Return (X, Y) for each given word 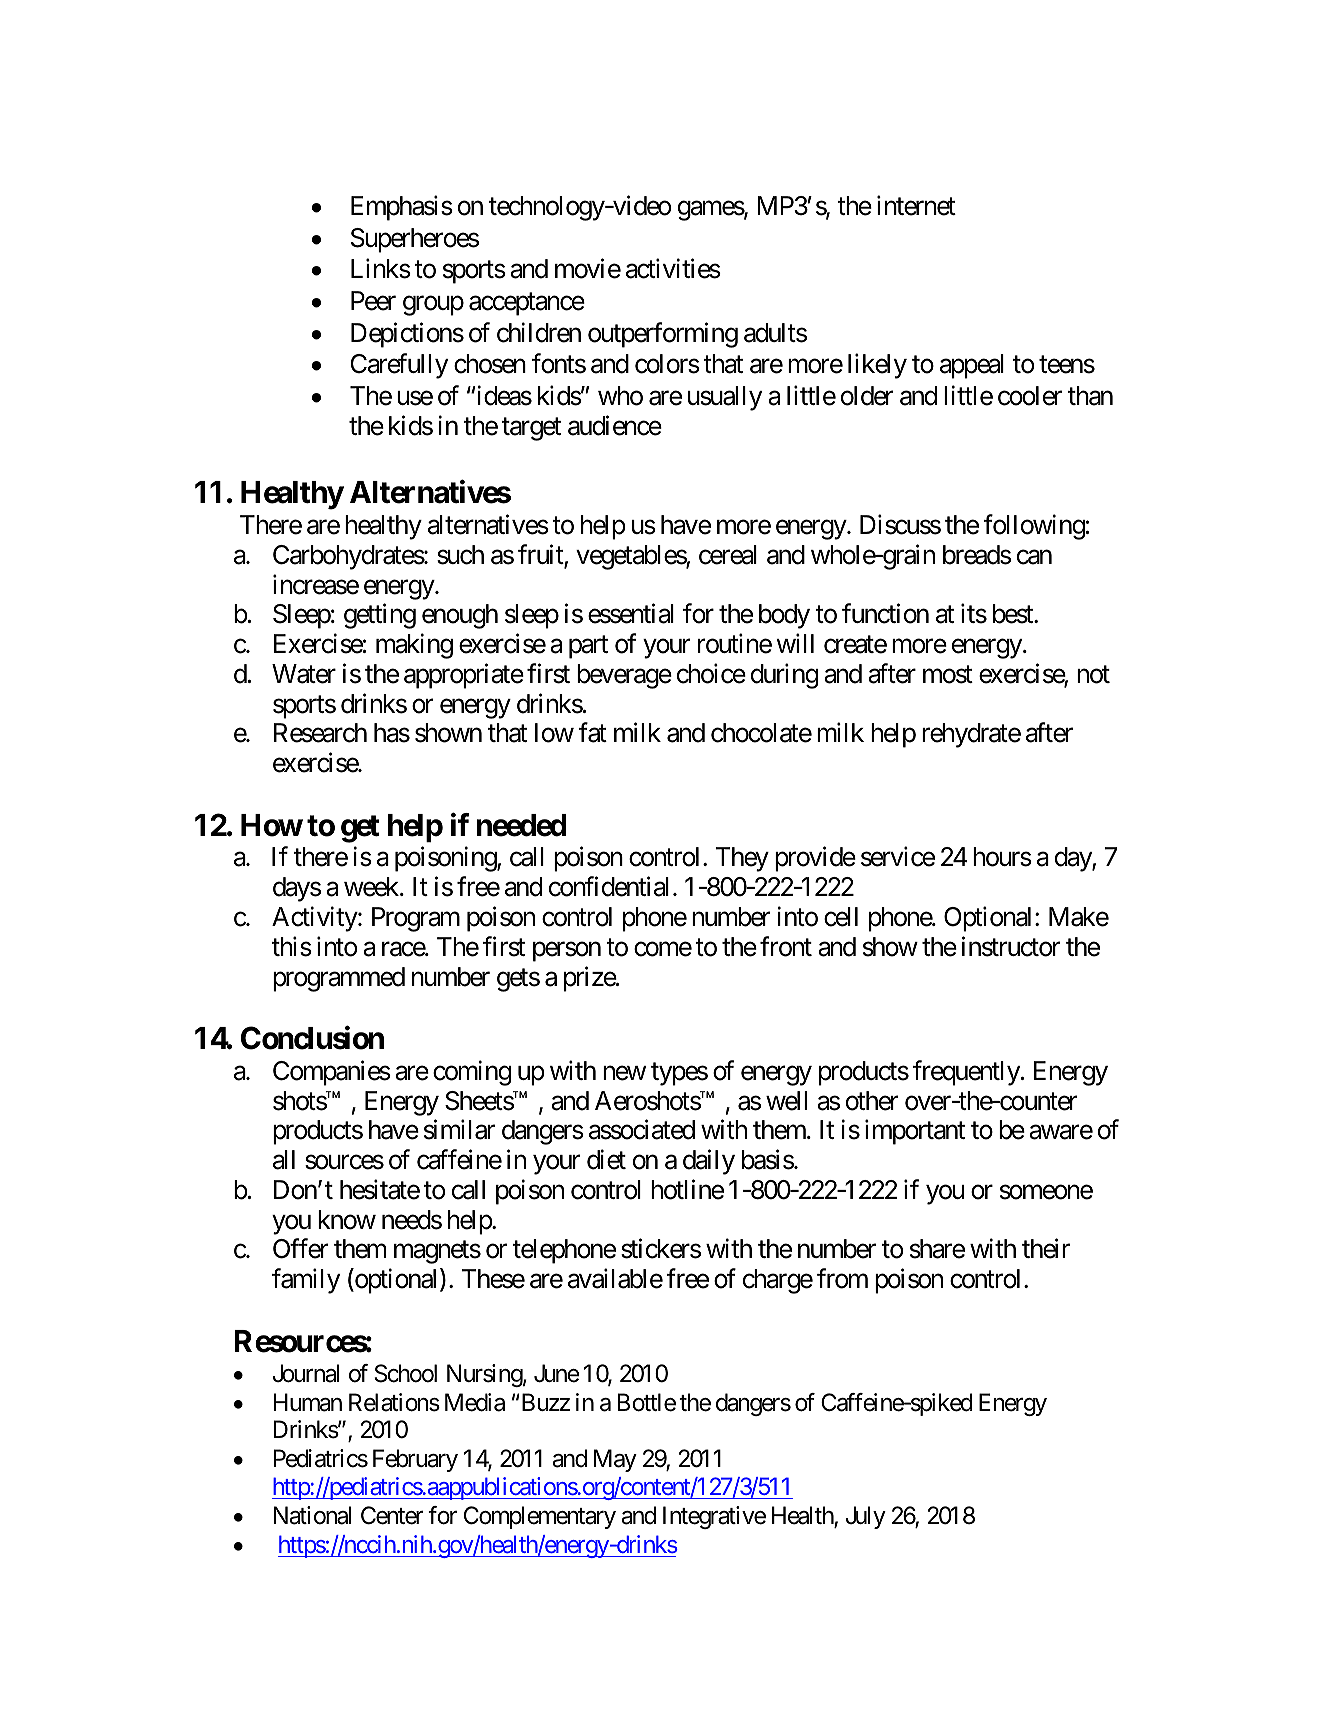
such (460, 555)
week (372, 887)
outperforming (663, 335)
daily (709, 1162)
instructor (1011, 946)
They (742, 859)
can (1034, 557)
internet (916, 205)
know (347, 1220)
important (915, 1132)
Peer (373, 301)
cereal (728, 555)
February (415, 1460)
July (866, 1517)
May (615, 1461)
